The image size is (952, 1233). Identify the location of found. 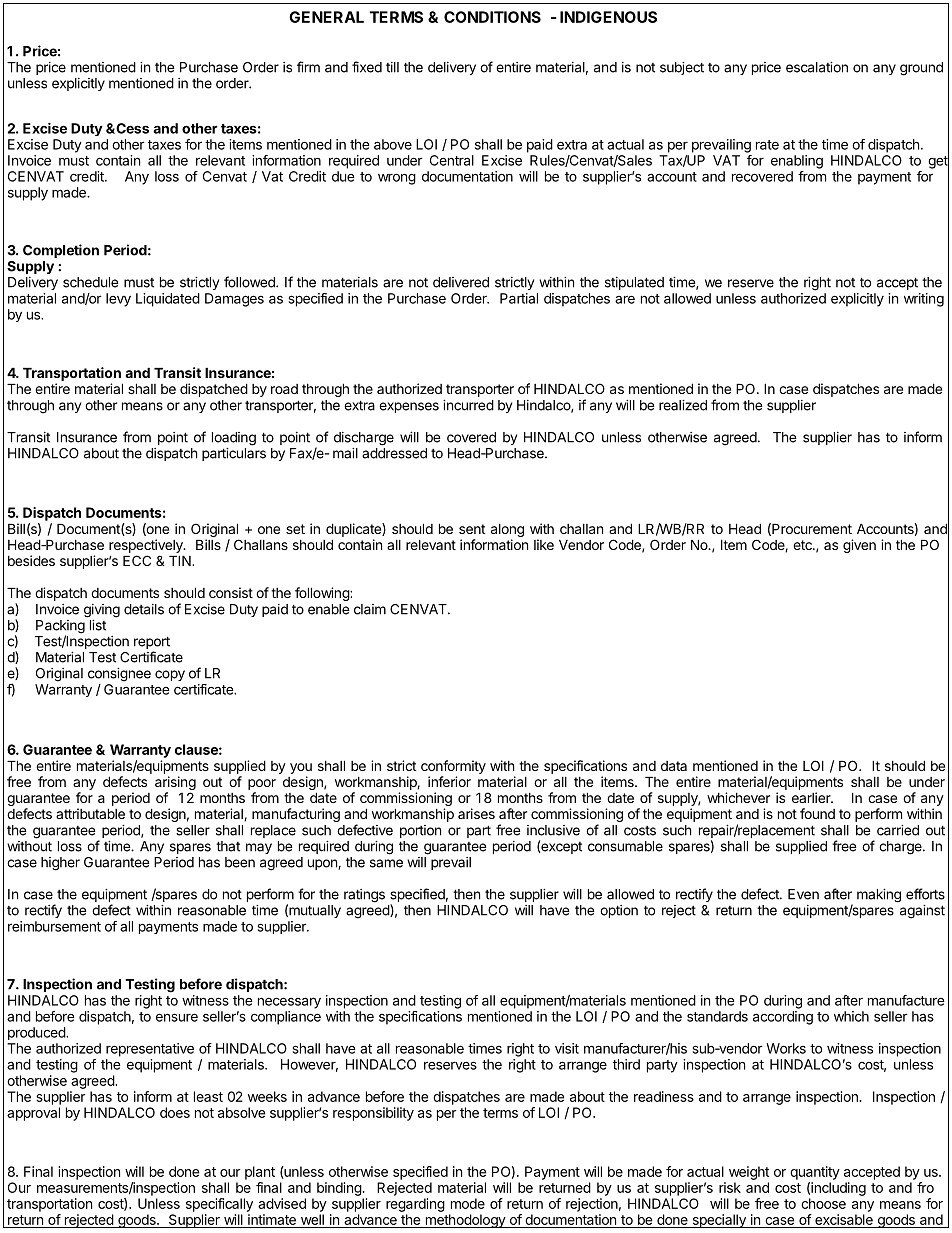
(817, 813).
